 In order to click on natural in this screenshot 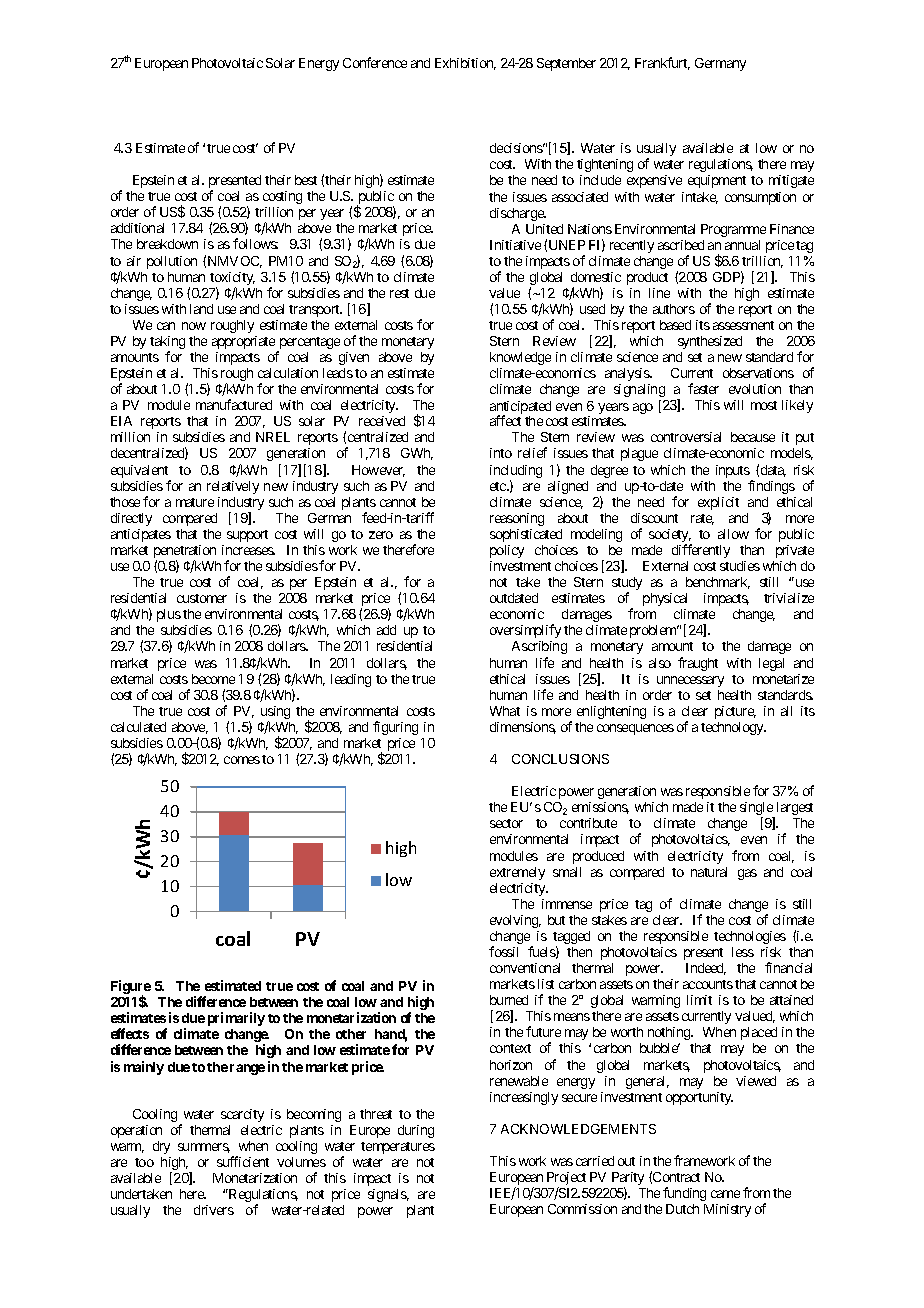, I will do `click(709, 872)`.
